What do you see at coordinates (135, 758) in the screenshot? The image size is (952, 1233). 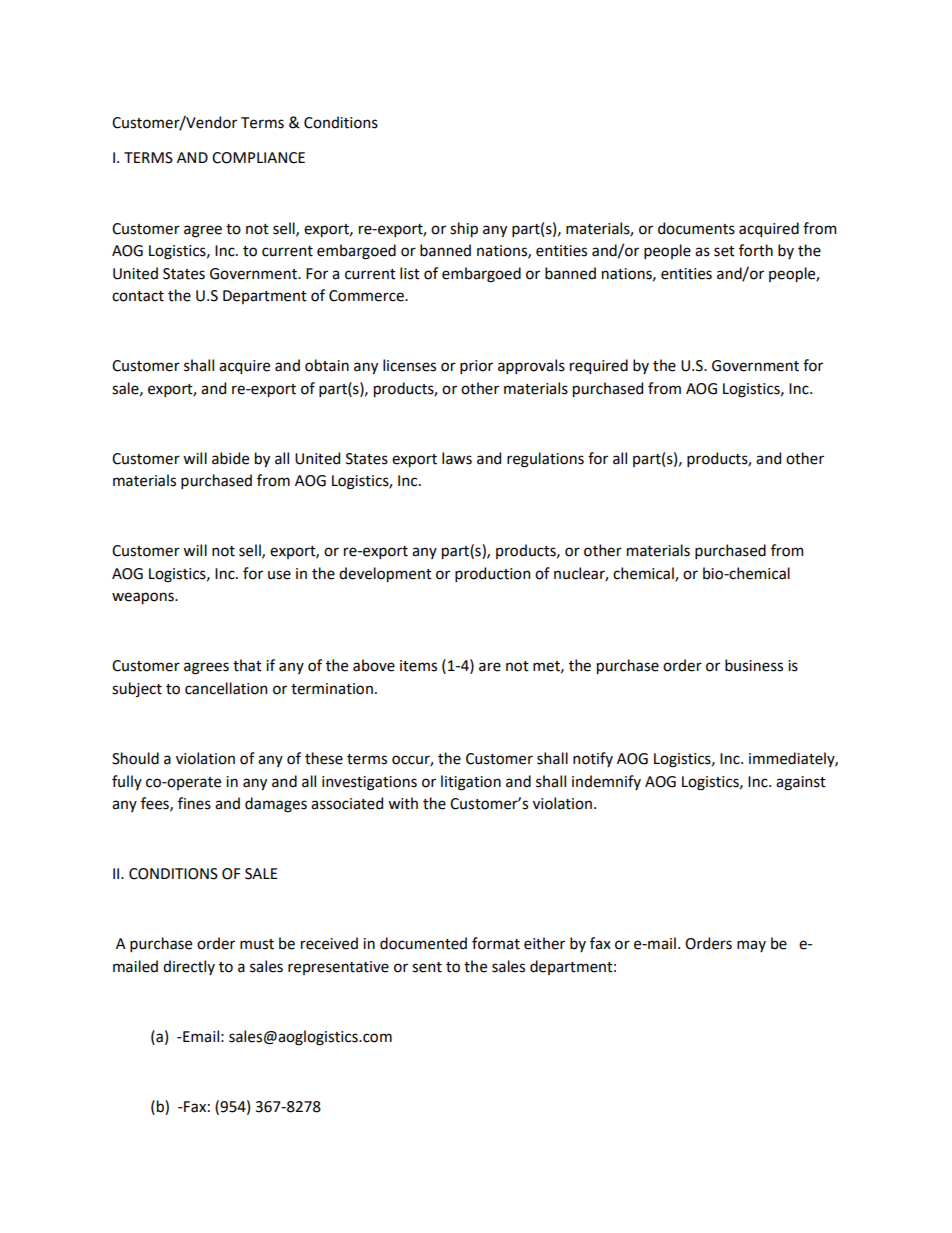 I see `Should` at bounding box center [135, 758].
